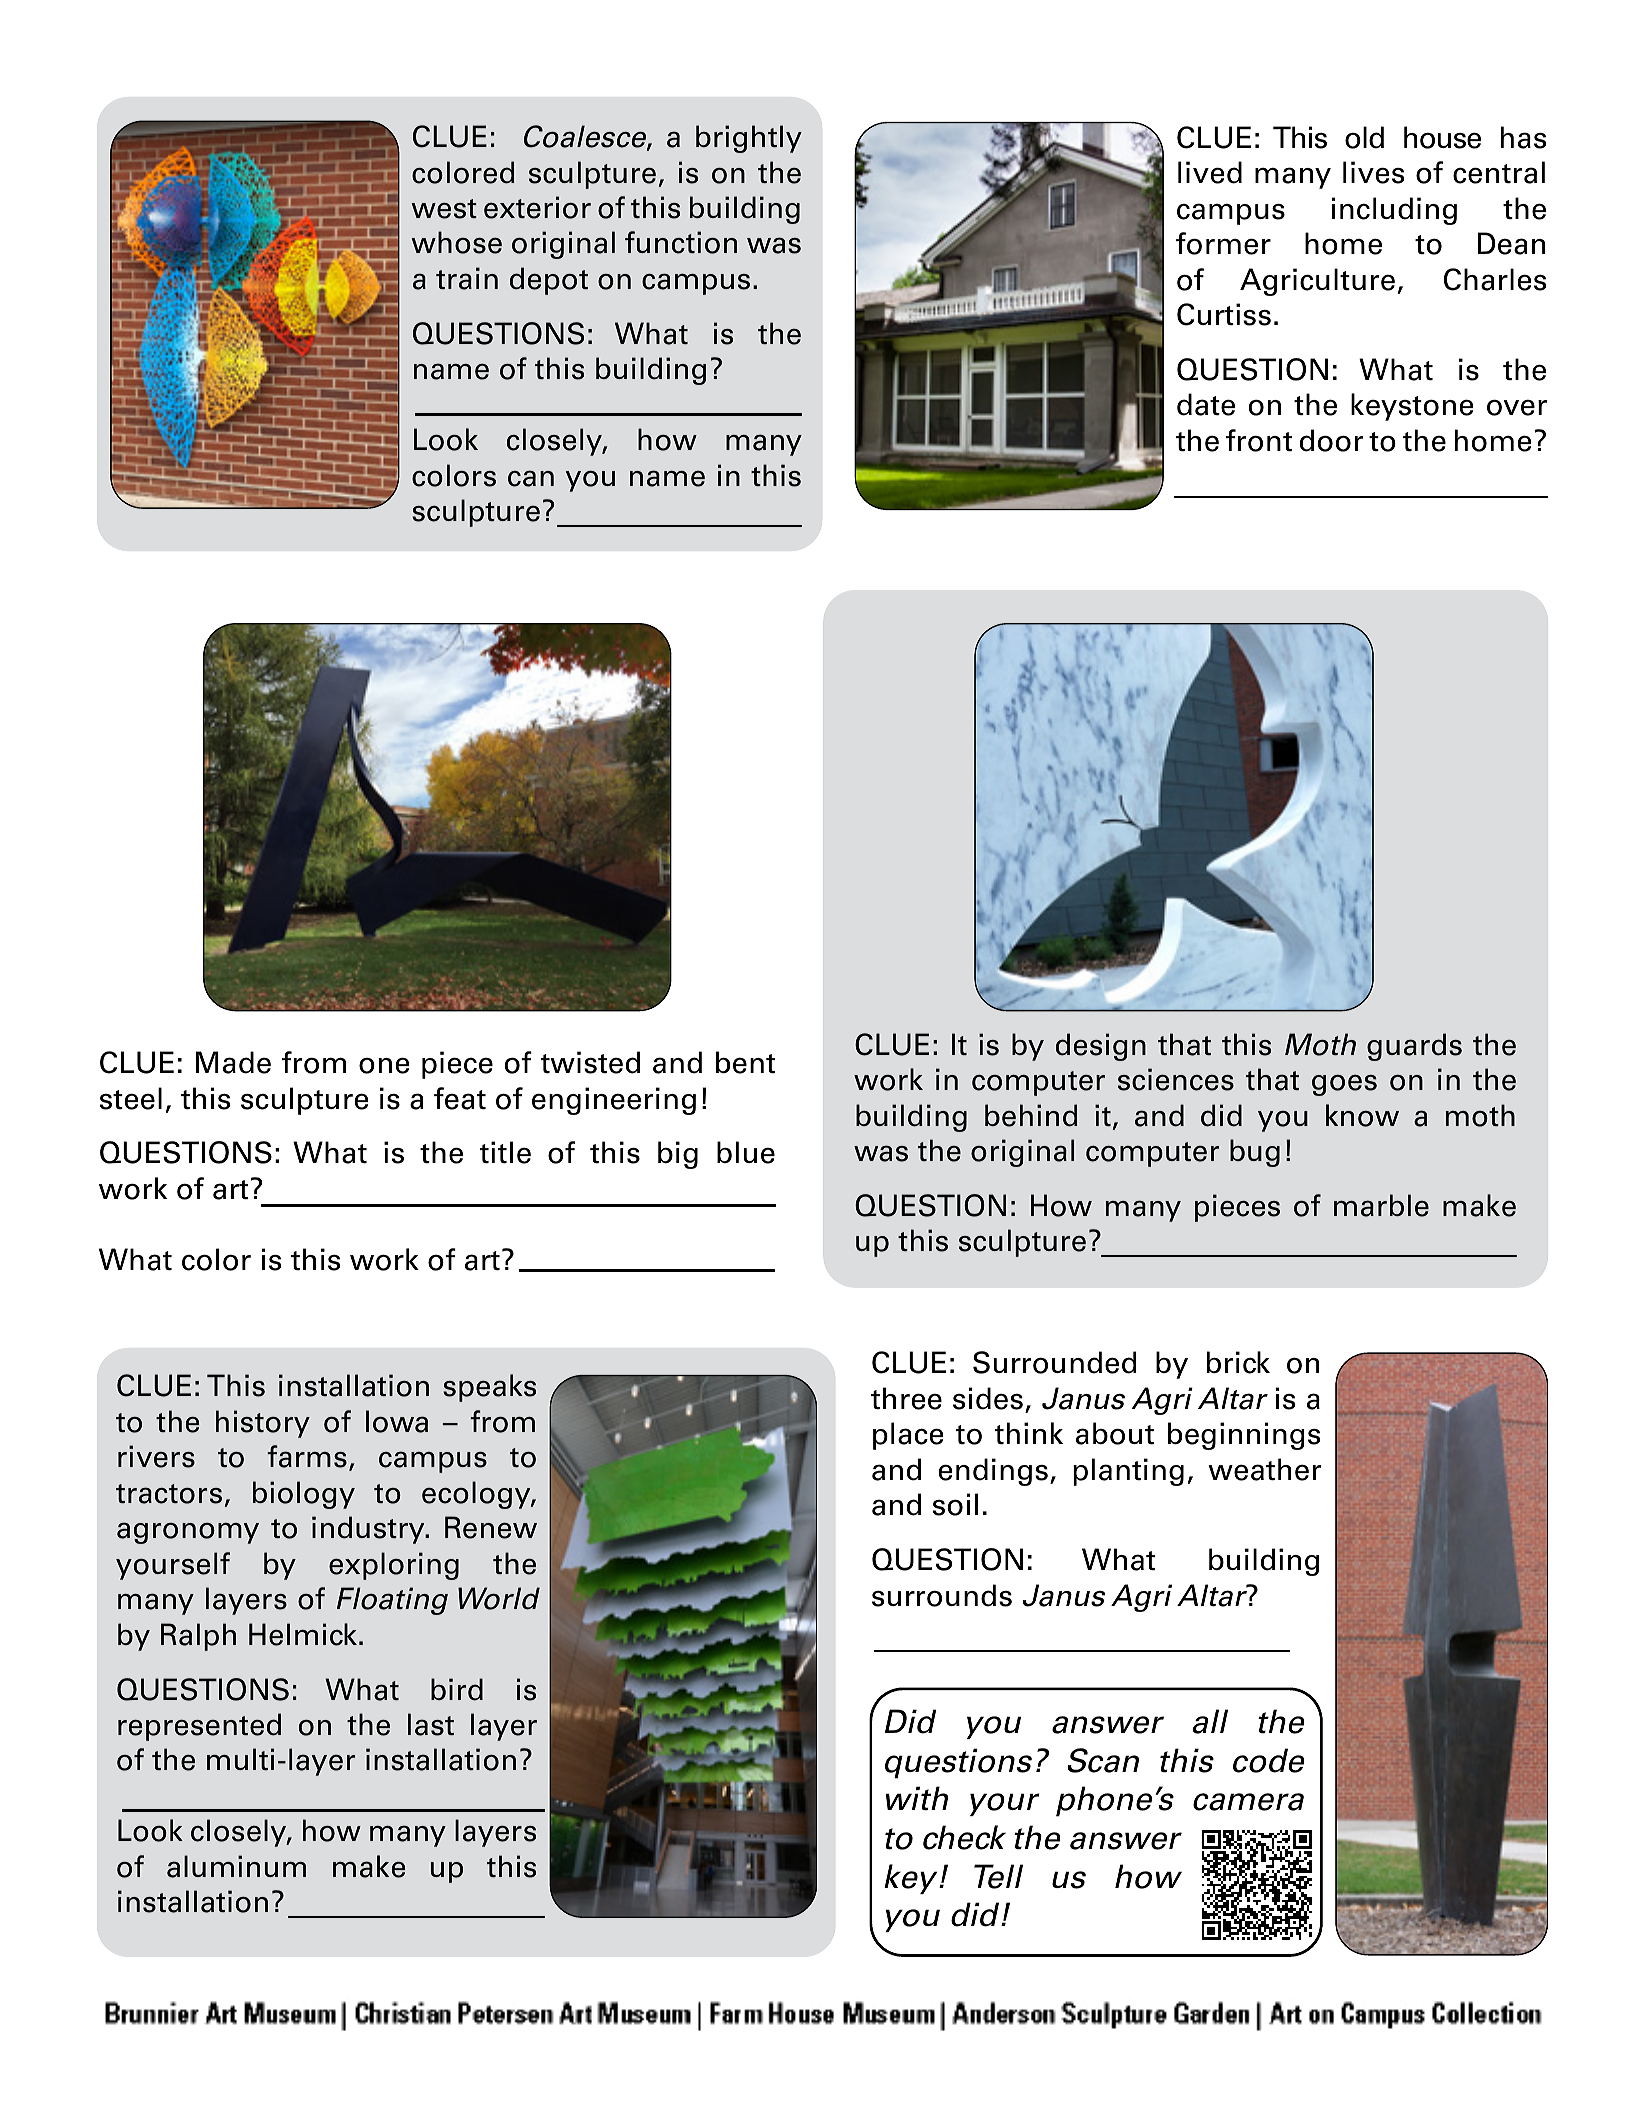 Image resolution: width=1645 pixels, height=2128 pixels. What do you see at coordinates (745, 1062) in the document?
I see `bent` at bounding box center [745, 1062].
